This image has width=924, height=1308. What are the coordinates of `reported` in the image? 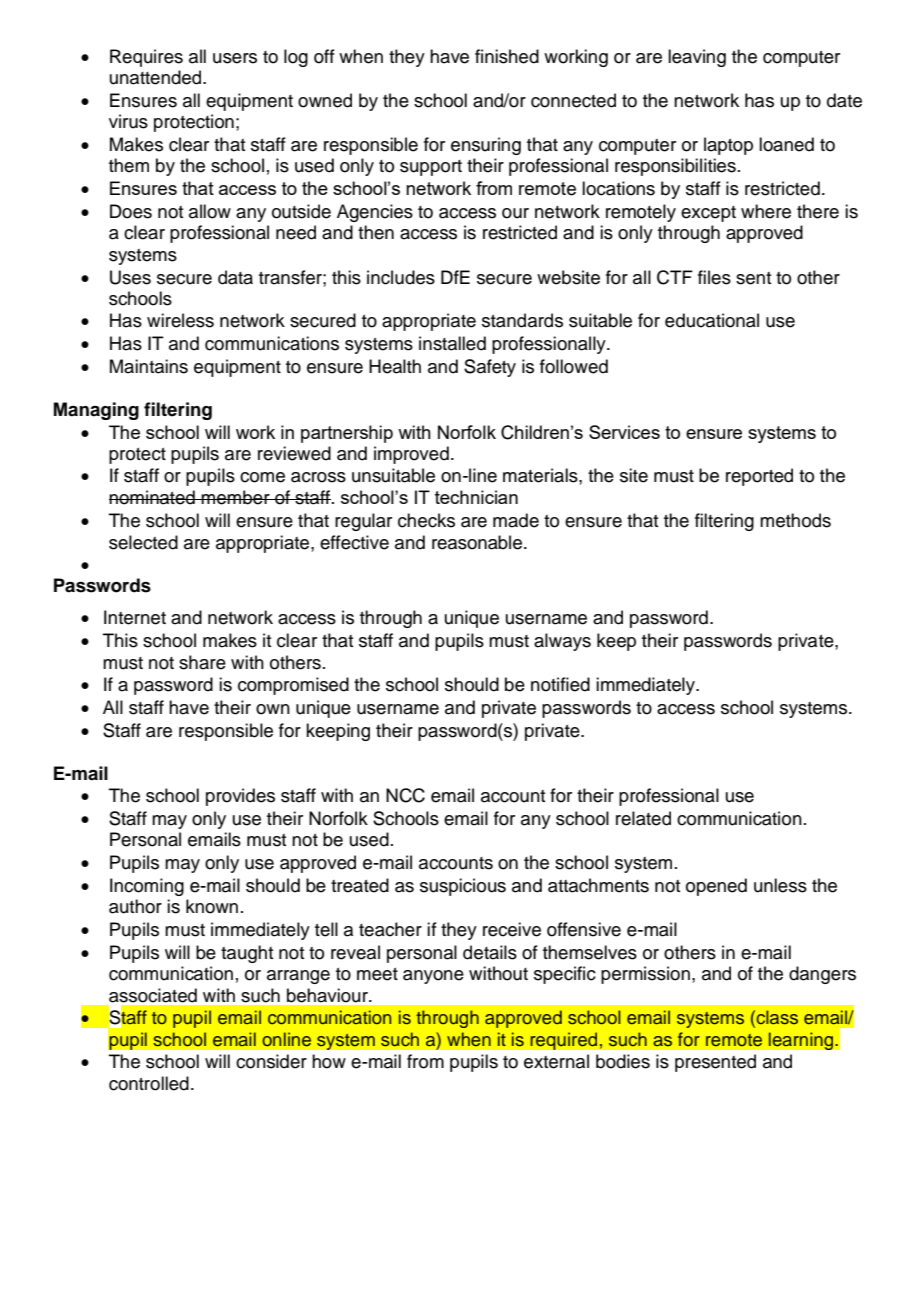 It's located at (759, 477).
